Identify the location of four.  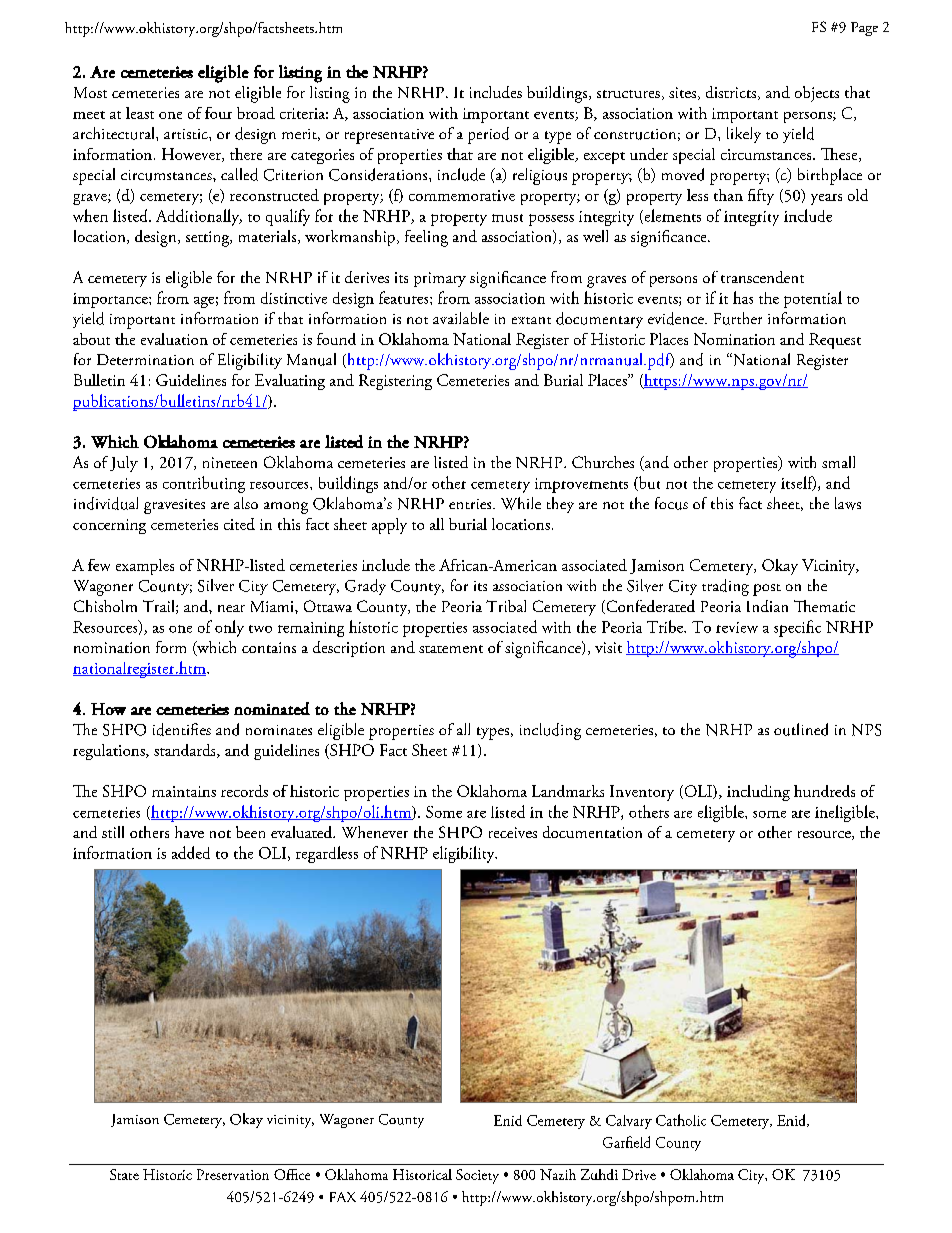
(218, 113).
